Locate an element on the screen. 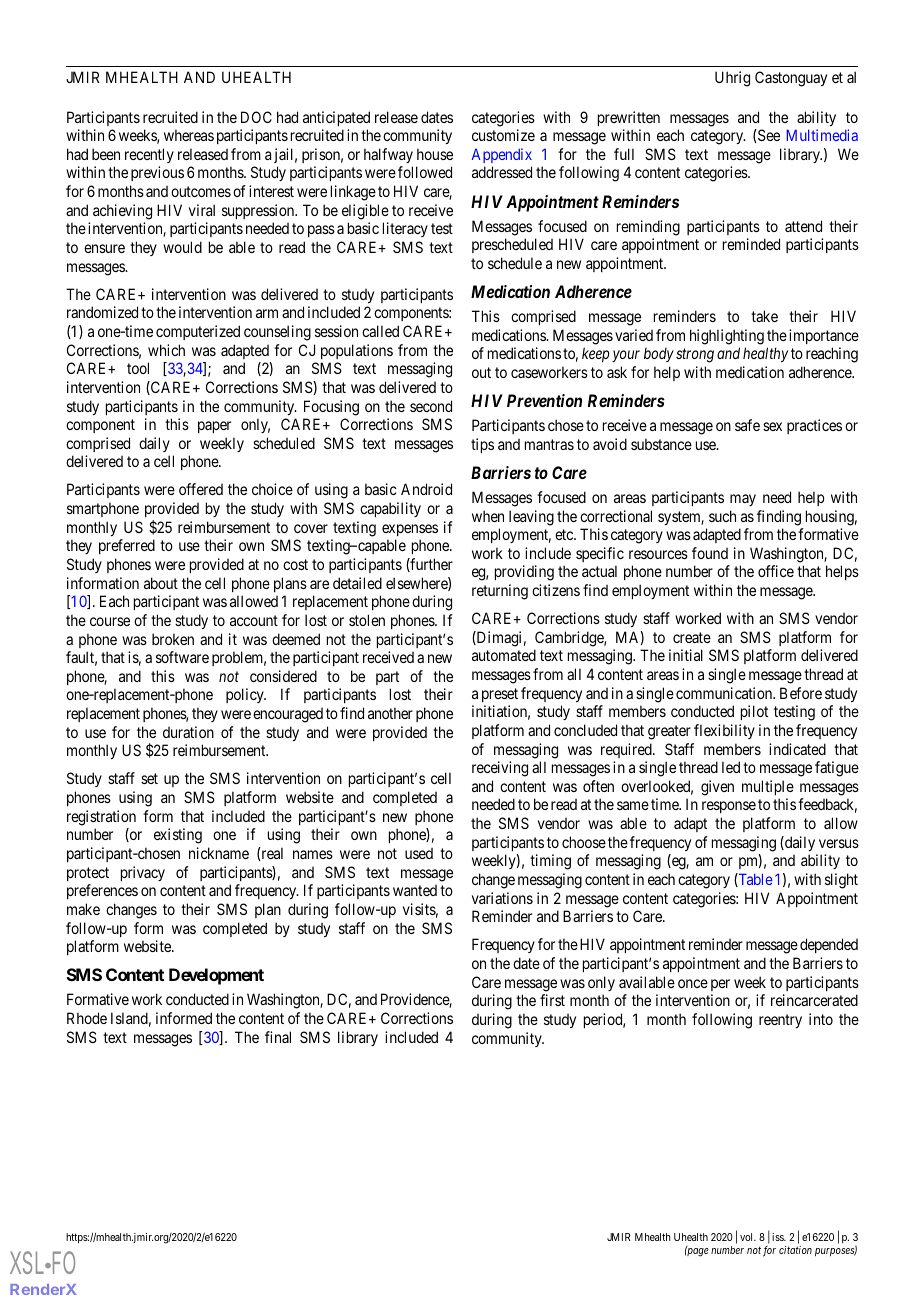 The width and height of the screenshot is (924, 1308). once is located at coordinates (693, 983).
